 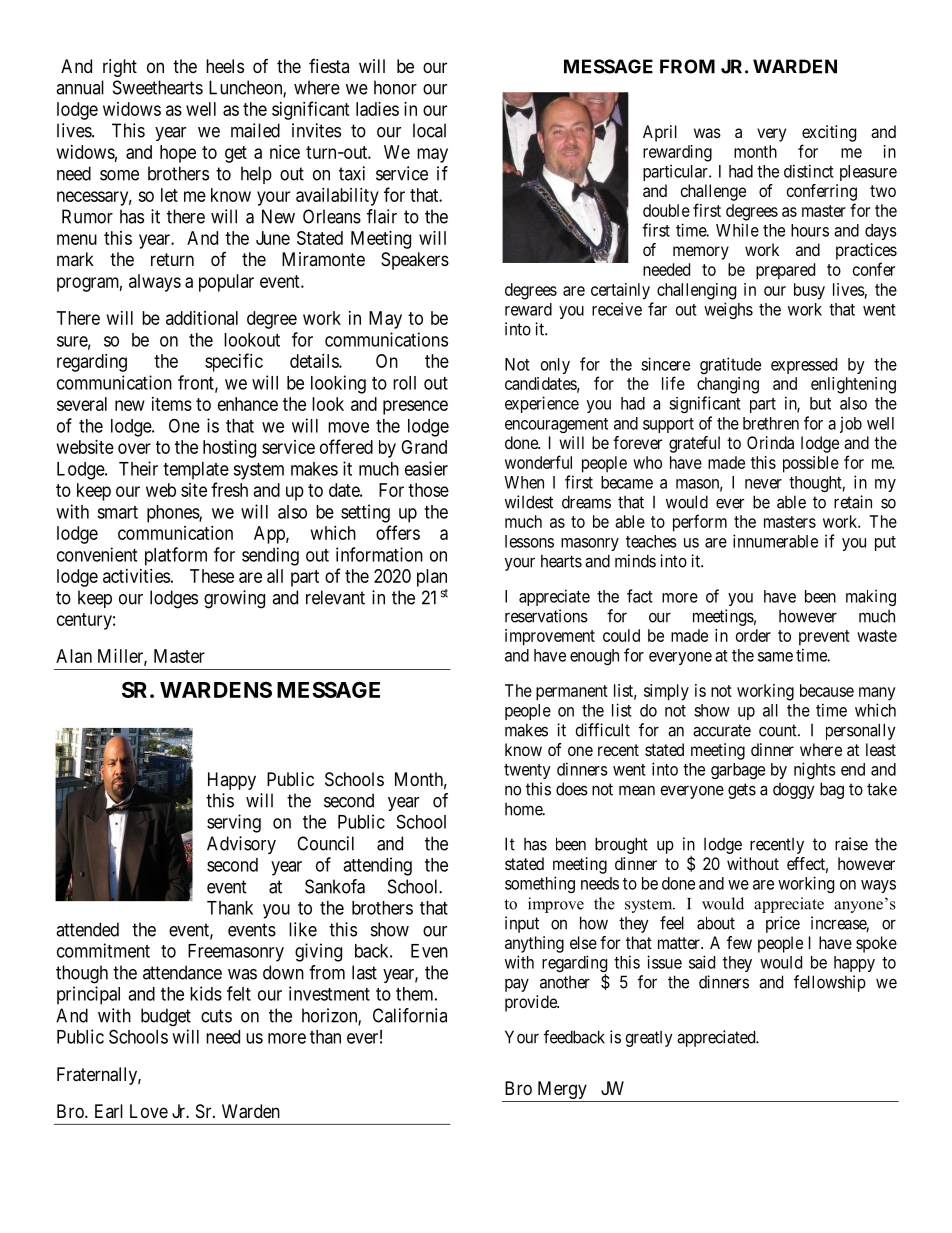 What do you see at coordinates (410, 1015) in the screenshot?
I see `California` at bounding box center [410, 1015].
